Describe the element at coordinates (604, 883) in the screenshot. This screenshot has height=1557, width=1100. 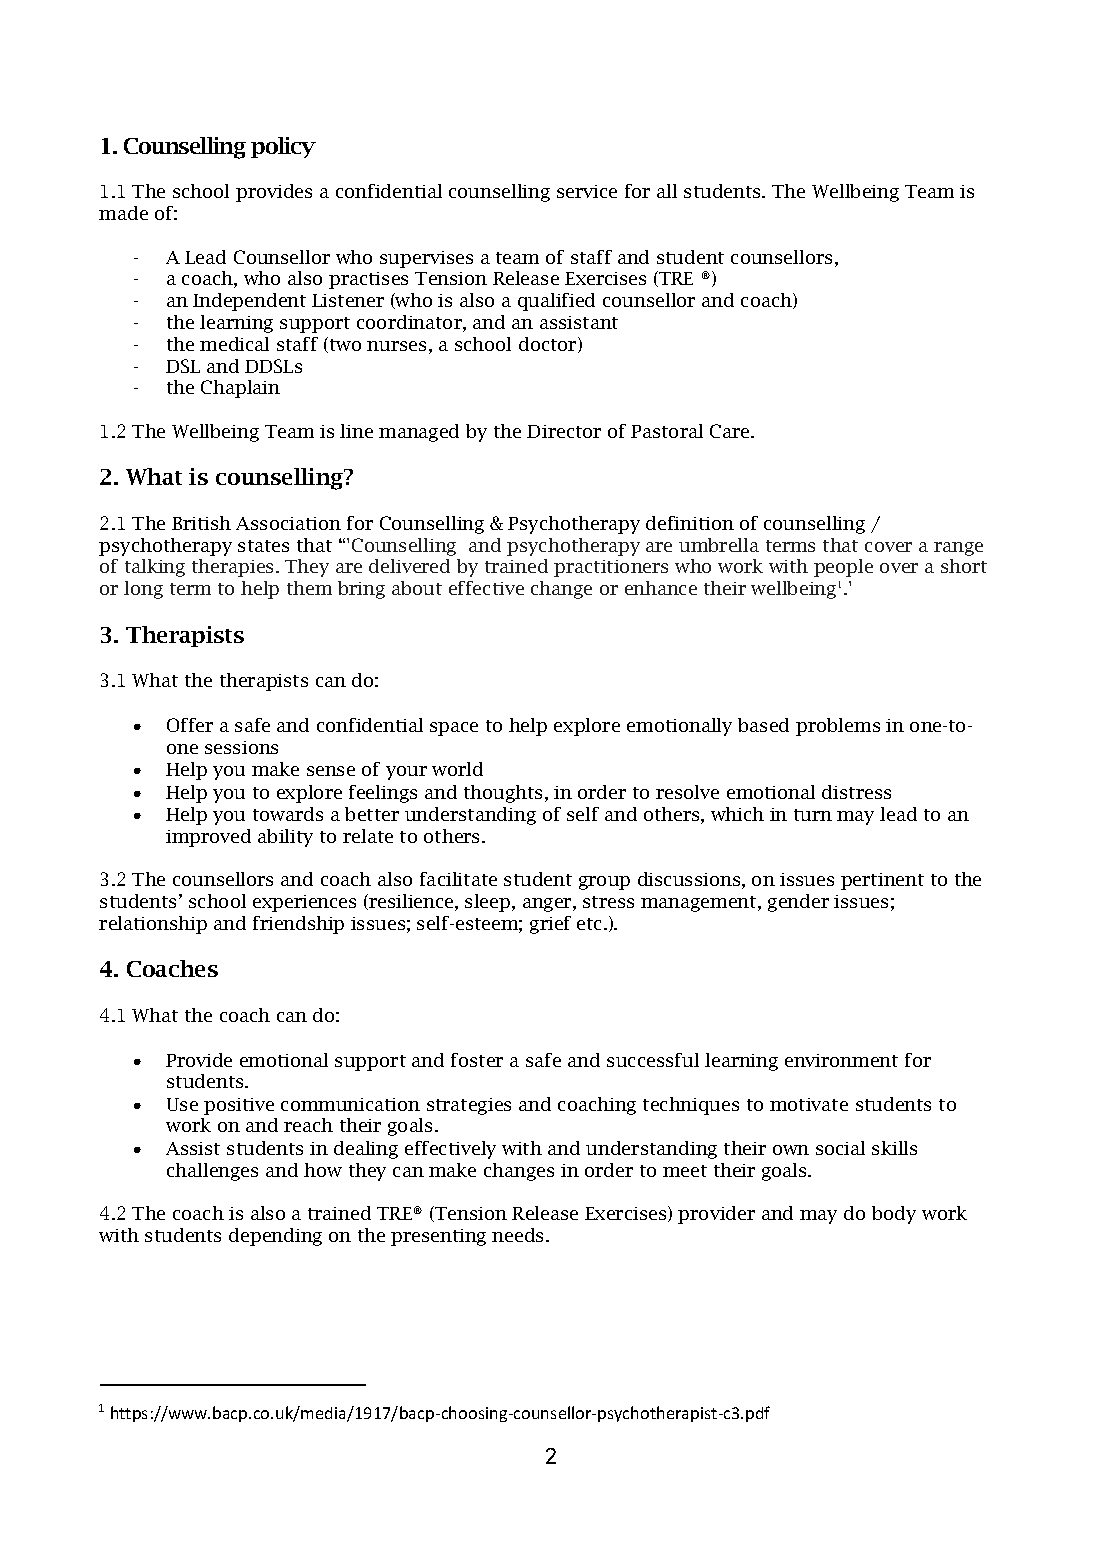
I see `group` at that location.
